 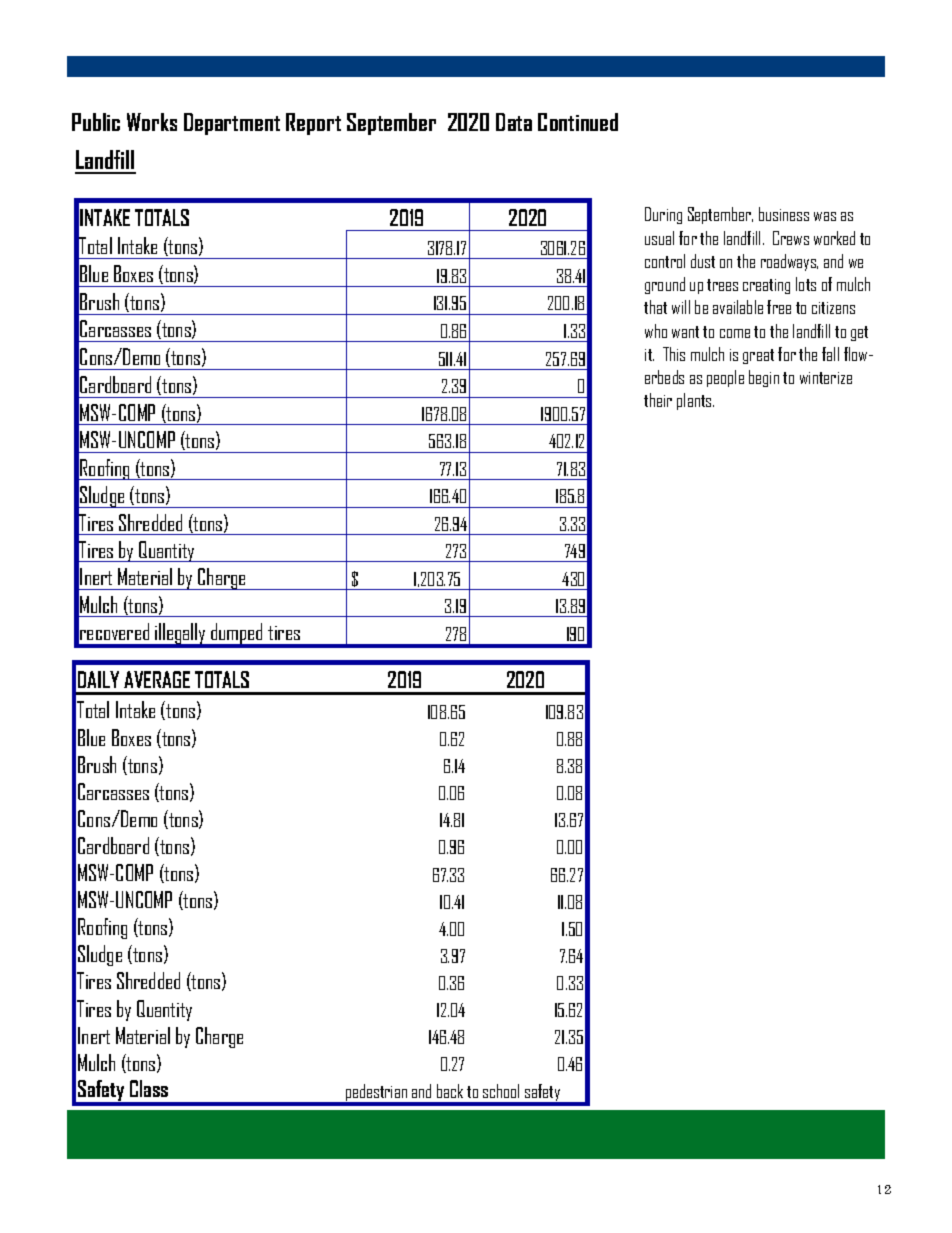 I want to click on illegally, so click(x=180, y=635).
